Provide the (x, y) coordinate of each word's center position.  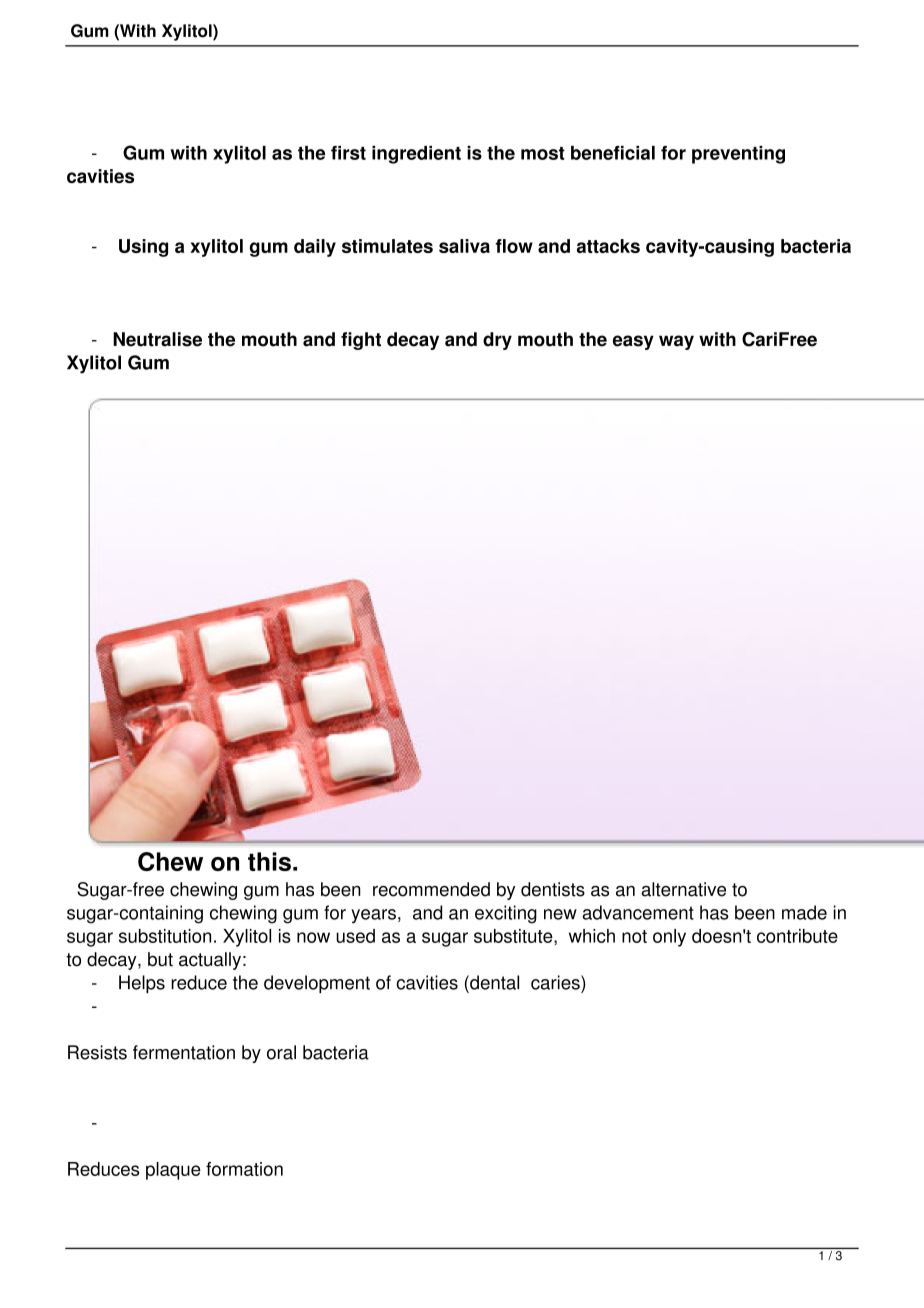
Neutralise (157, 339)
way (676, 342)
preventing (738, 155)
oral (281, 1052)
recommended (431, 889)
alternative (683, 889)
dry (497, 341)
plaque (173, 1171)
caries (556, 982)
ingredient (416, 155)
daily (315, 248)
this (269, 861)
